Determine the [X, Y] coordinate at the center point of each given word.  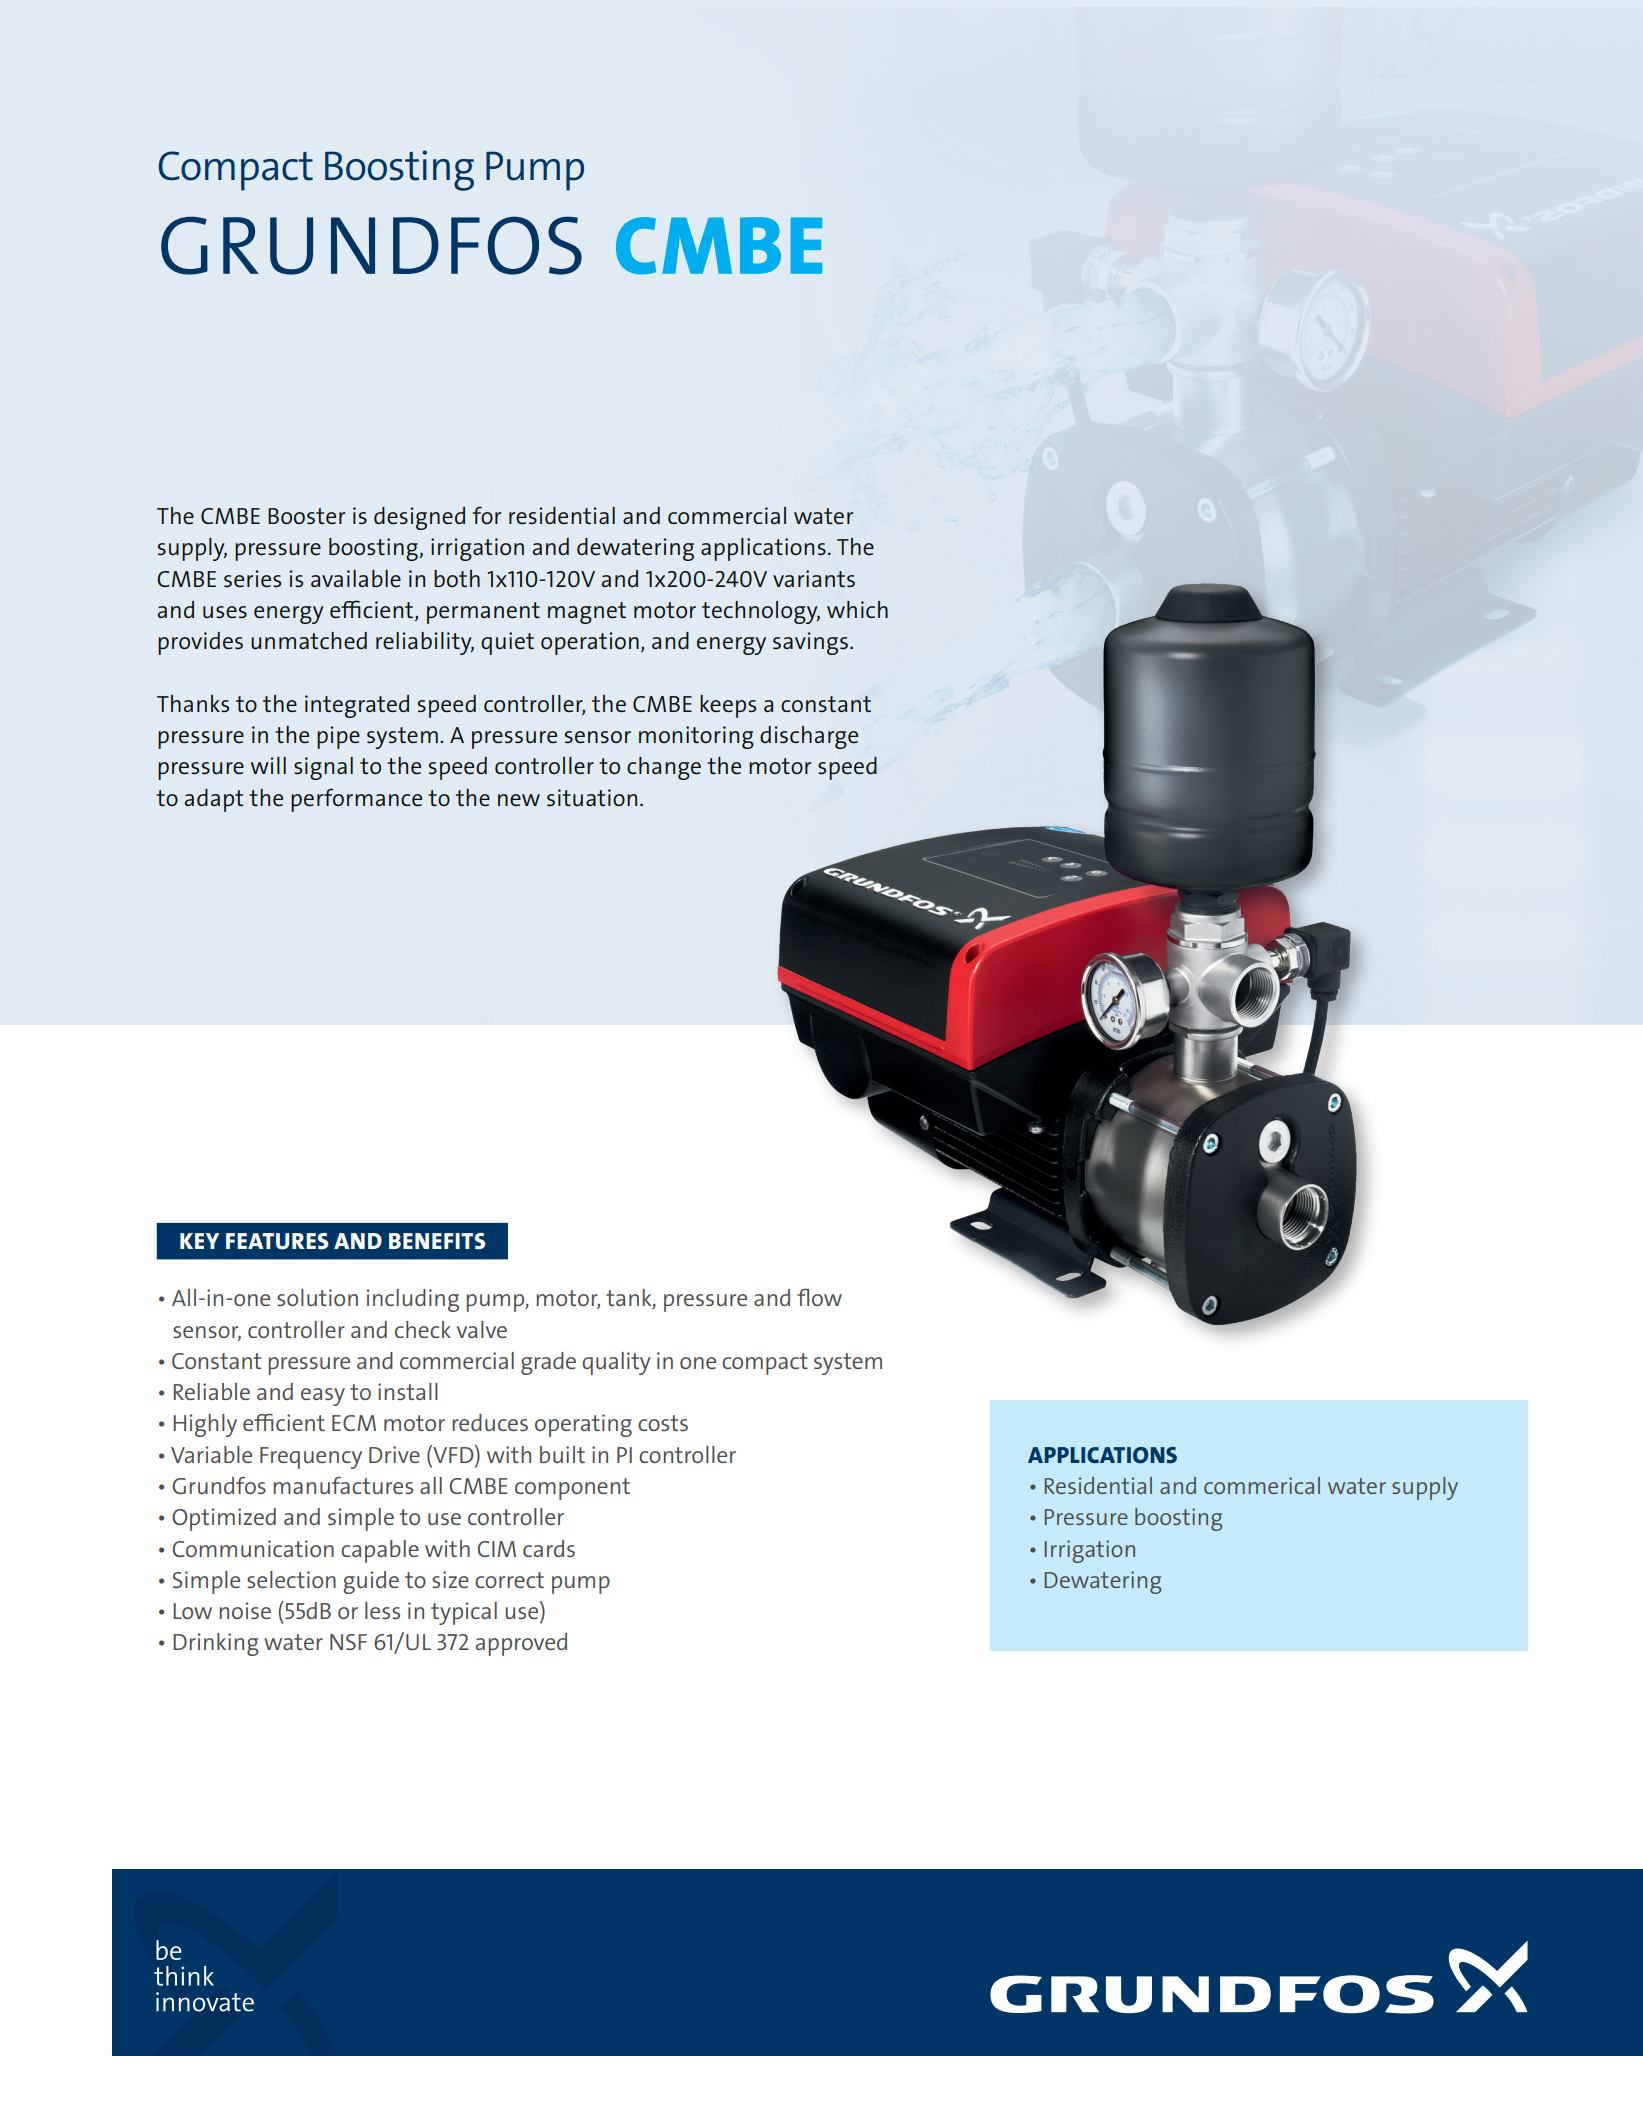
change [664, 768]
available [356, 578]
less [382, 1610]
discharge [809, 737]
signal [323, 768]
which [857, 609]
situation [592, 798]
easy [323, 1397]
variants [814, 579]
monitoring [696, 737]
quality [616, 1363]
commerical [1262, 1485]
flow [819, 1297]
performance [356, 800]
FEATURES [277, 1241]
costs [663, 1423]
